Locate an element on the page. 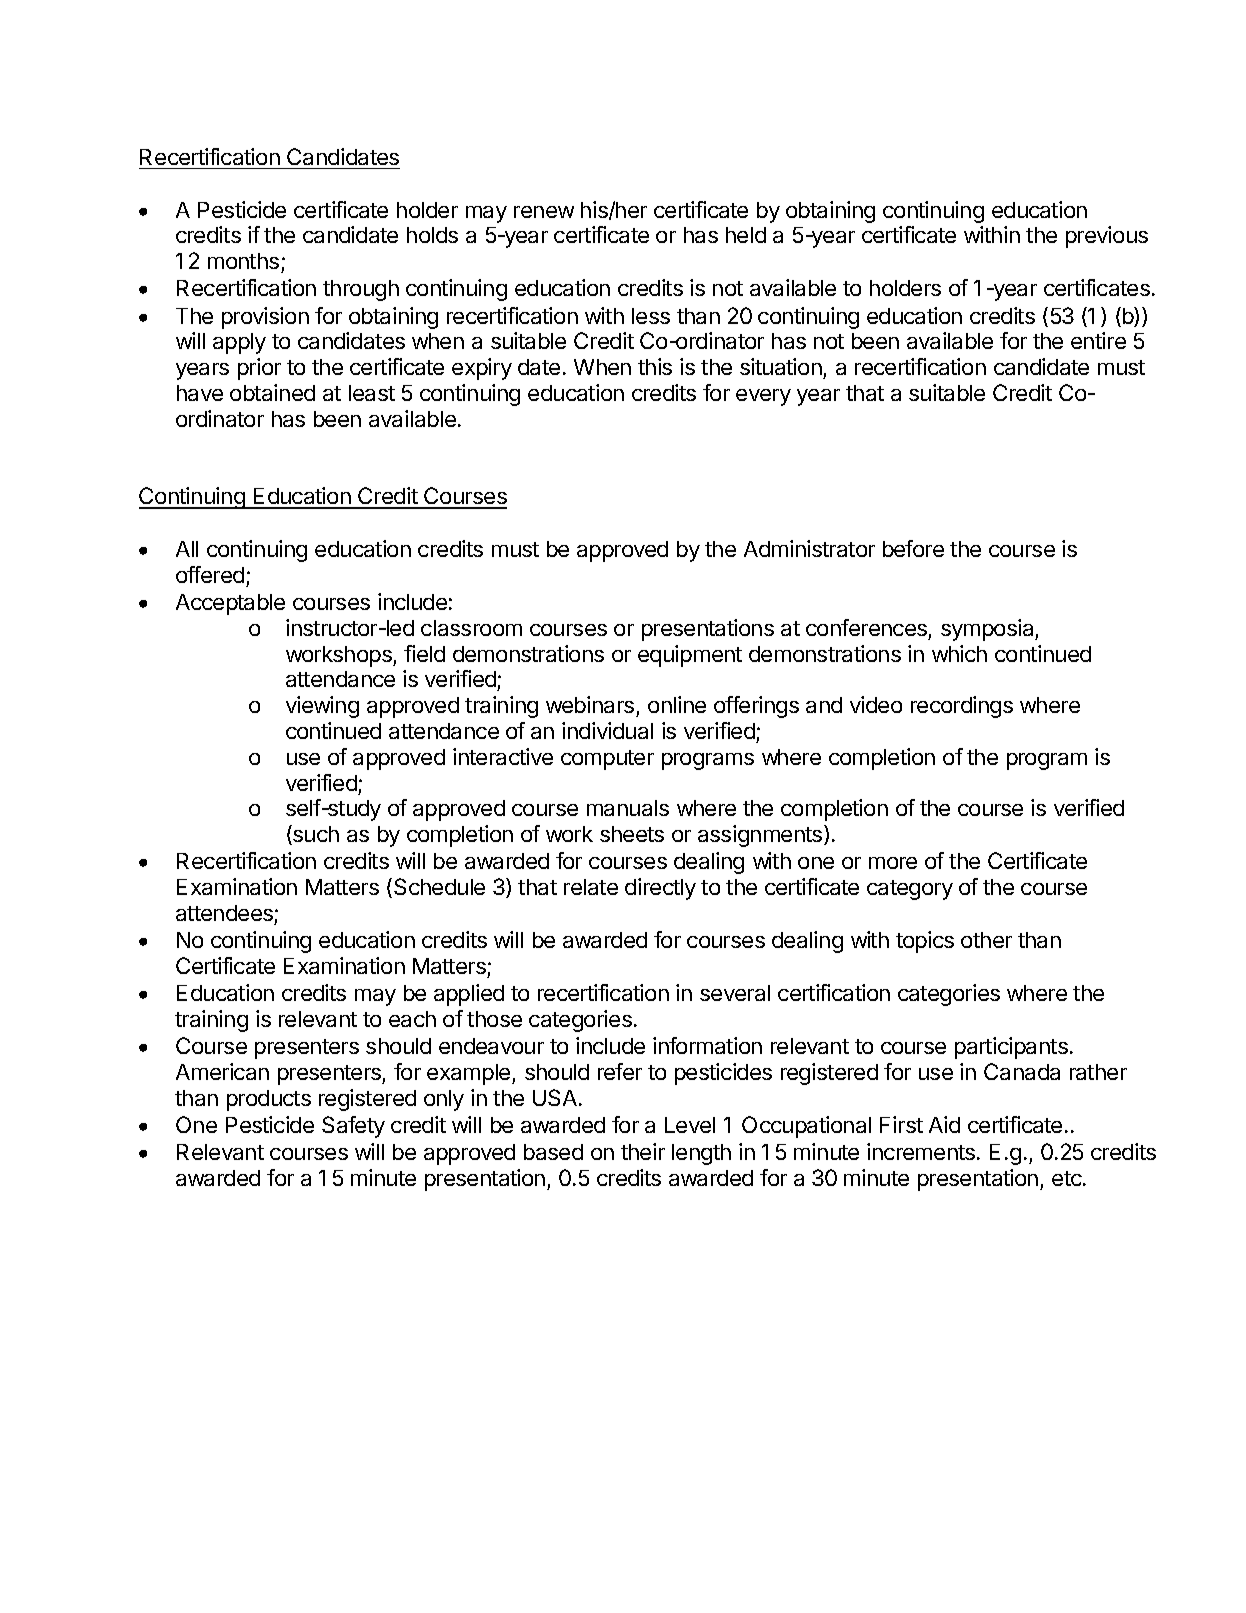  online is located at coordinates (677, 704).
